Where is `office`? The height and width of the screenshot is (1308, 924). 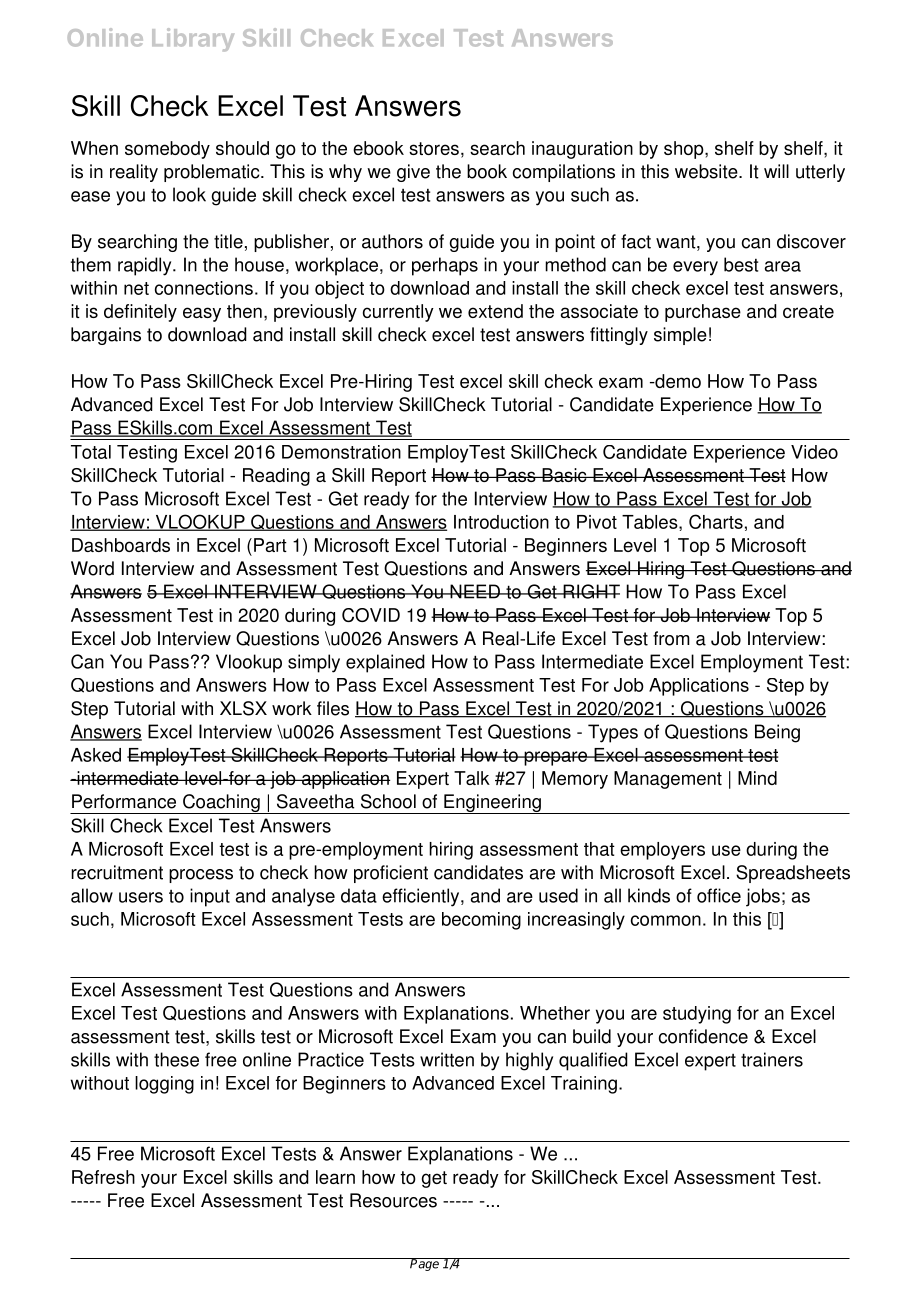 office is located at coordinates (719, 895).
